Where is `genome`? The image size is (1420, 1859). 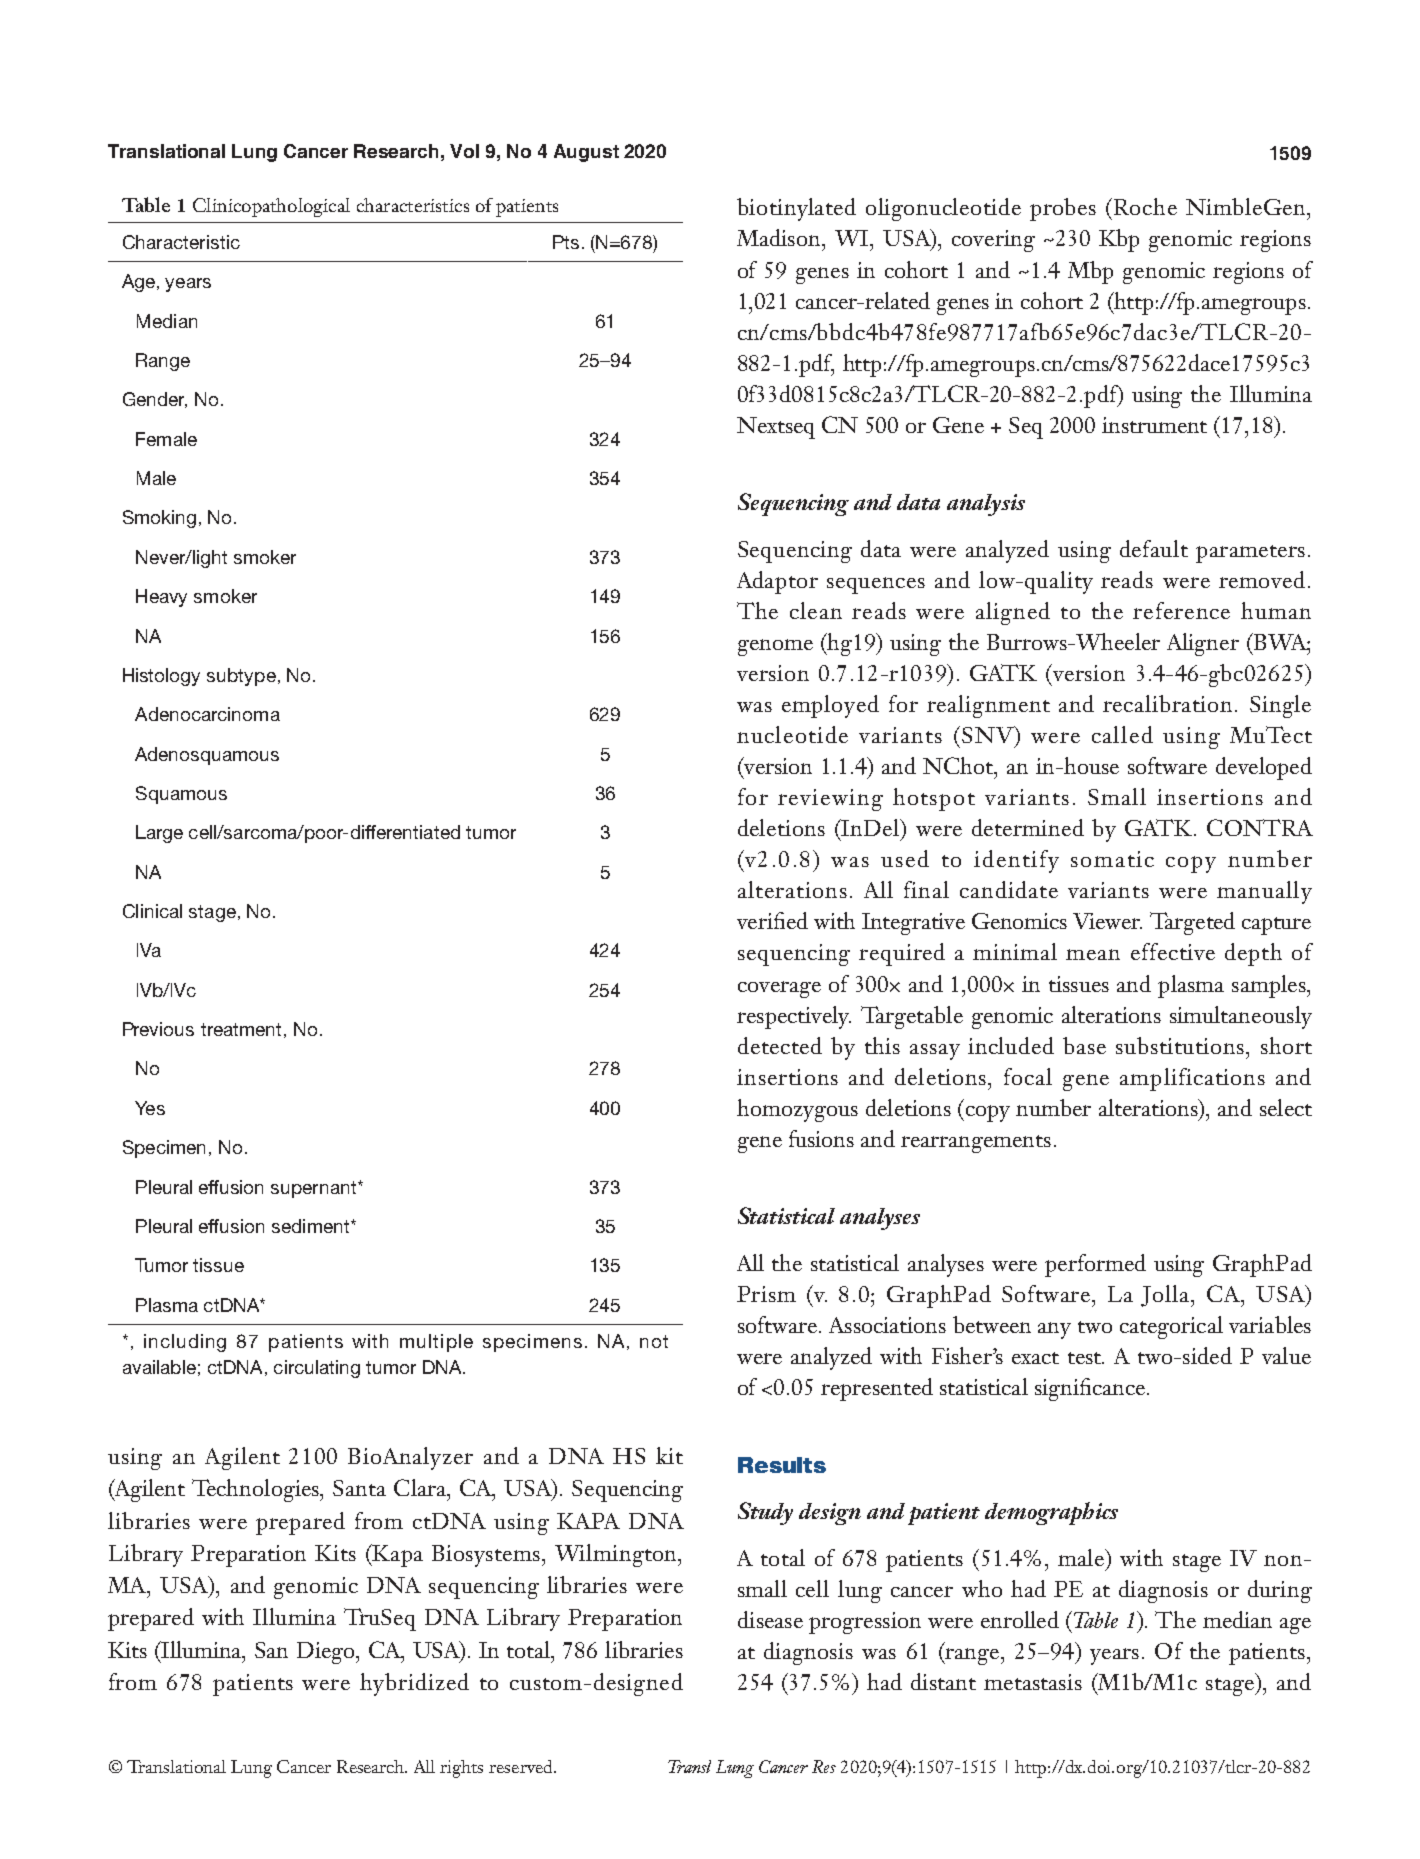
genome is located at coordinates (775, 647).
